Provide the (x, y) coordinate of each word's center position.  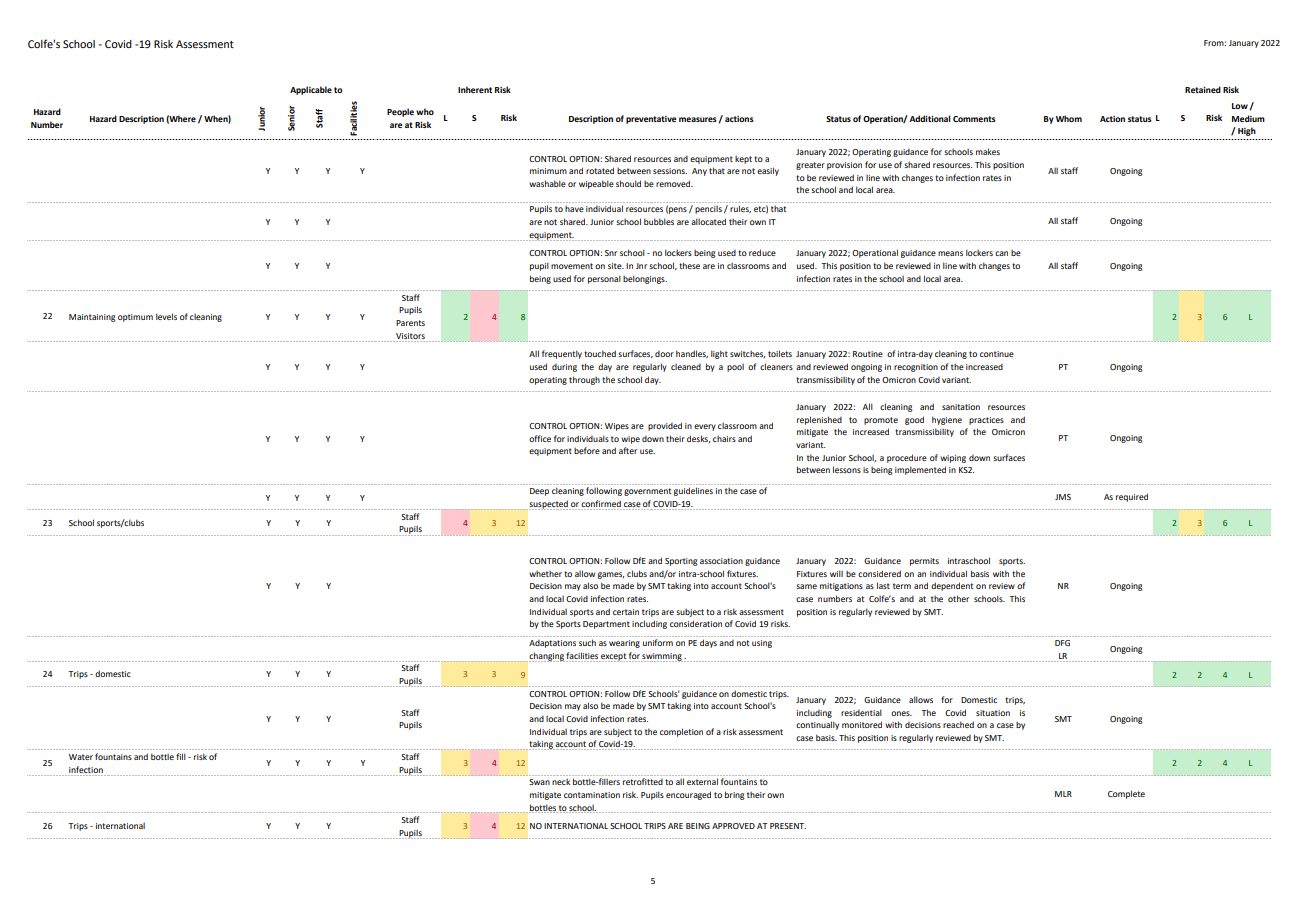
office (540, 438)
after (628, 450)
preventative (651, 120)
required (1132, 497)
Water (81, 757)
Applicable (311, 90)
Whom (1069, 118)
